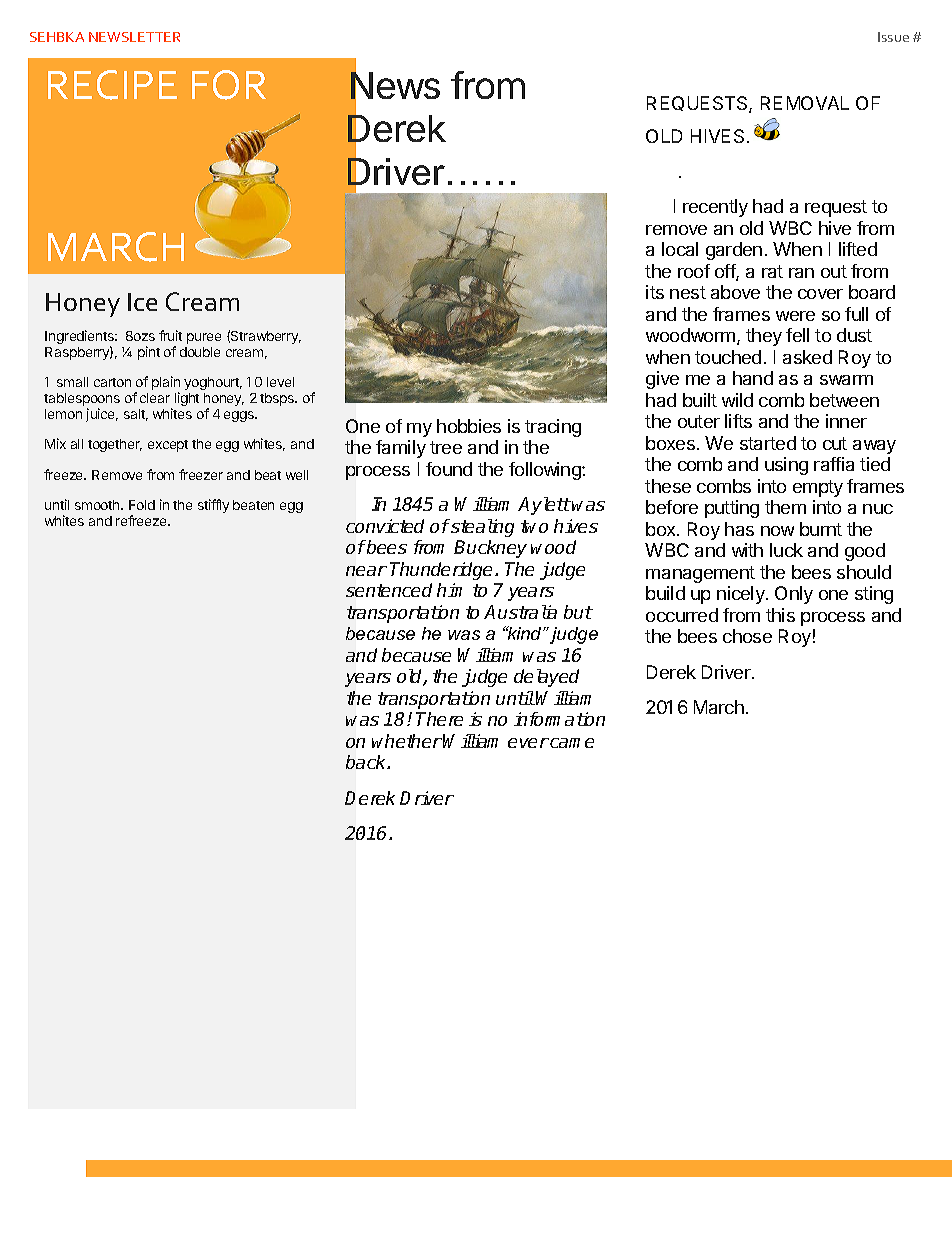  I want to click on Fold, so click(142, 505).
